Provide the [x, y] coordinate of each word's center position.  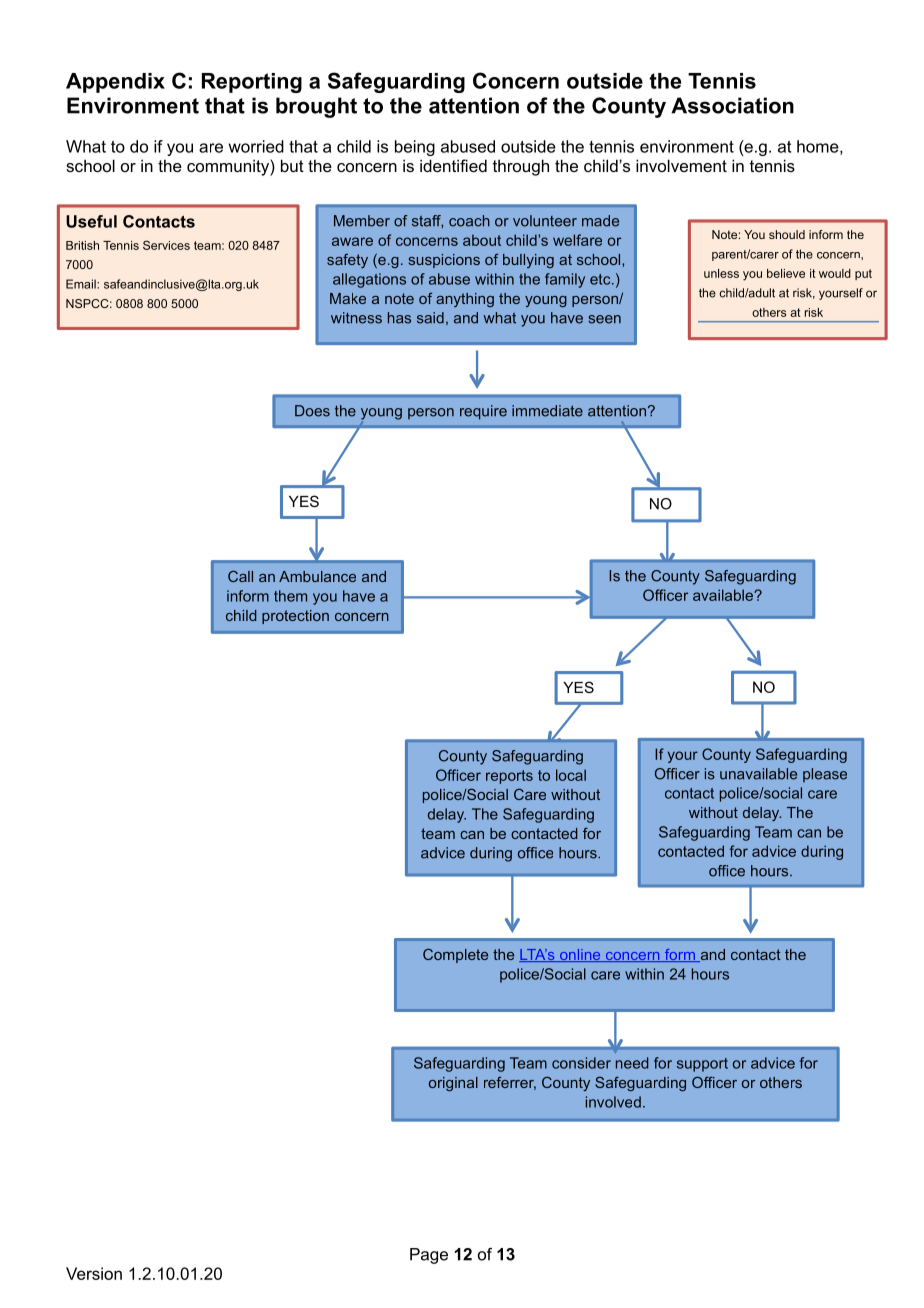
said [430, 318]
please [825, 775]
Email [82, 284]
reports [509, 777]
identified [453, 165]
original [453, 1084]
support [702, 1065]
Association [732, 105]
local [571, 775]
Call [240, 576]
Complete [455, 955]
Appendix [115, 83]
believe [786, 273]
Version [94, 1273]
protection [295, 617]
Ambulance [317, 576]
